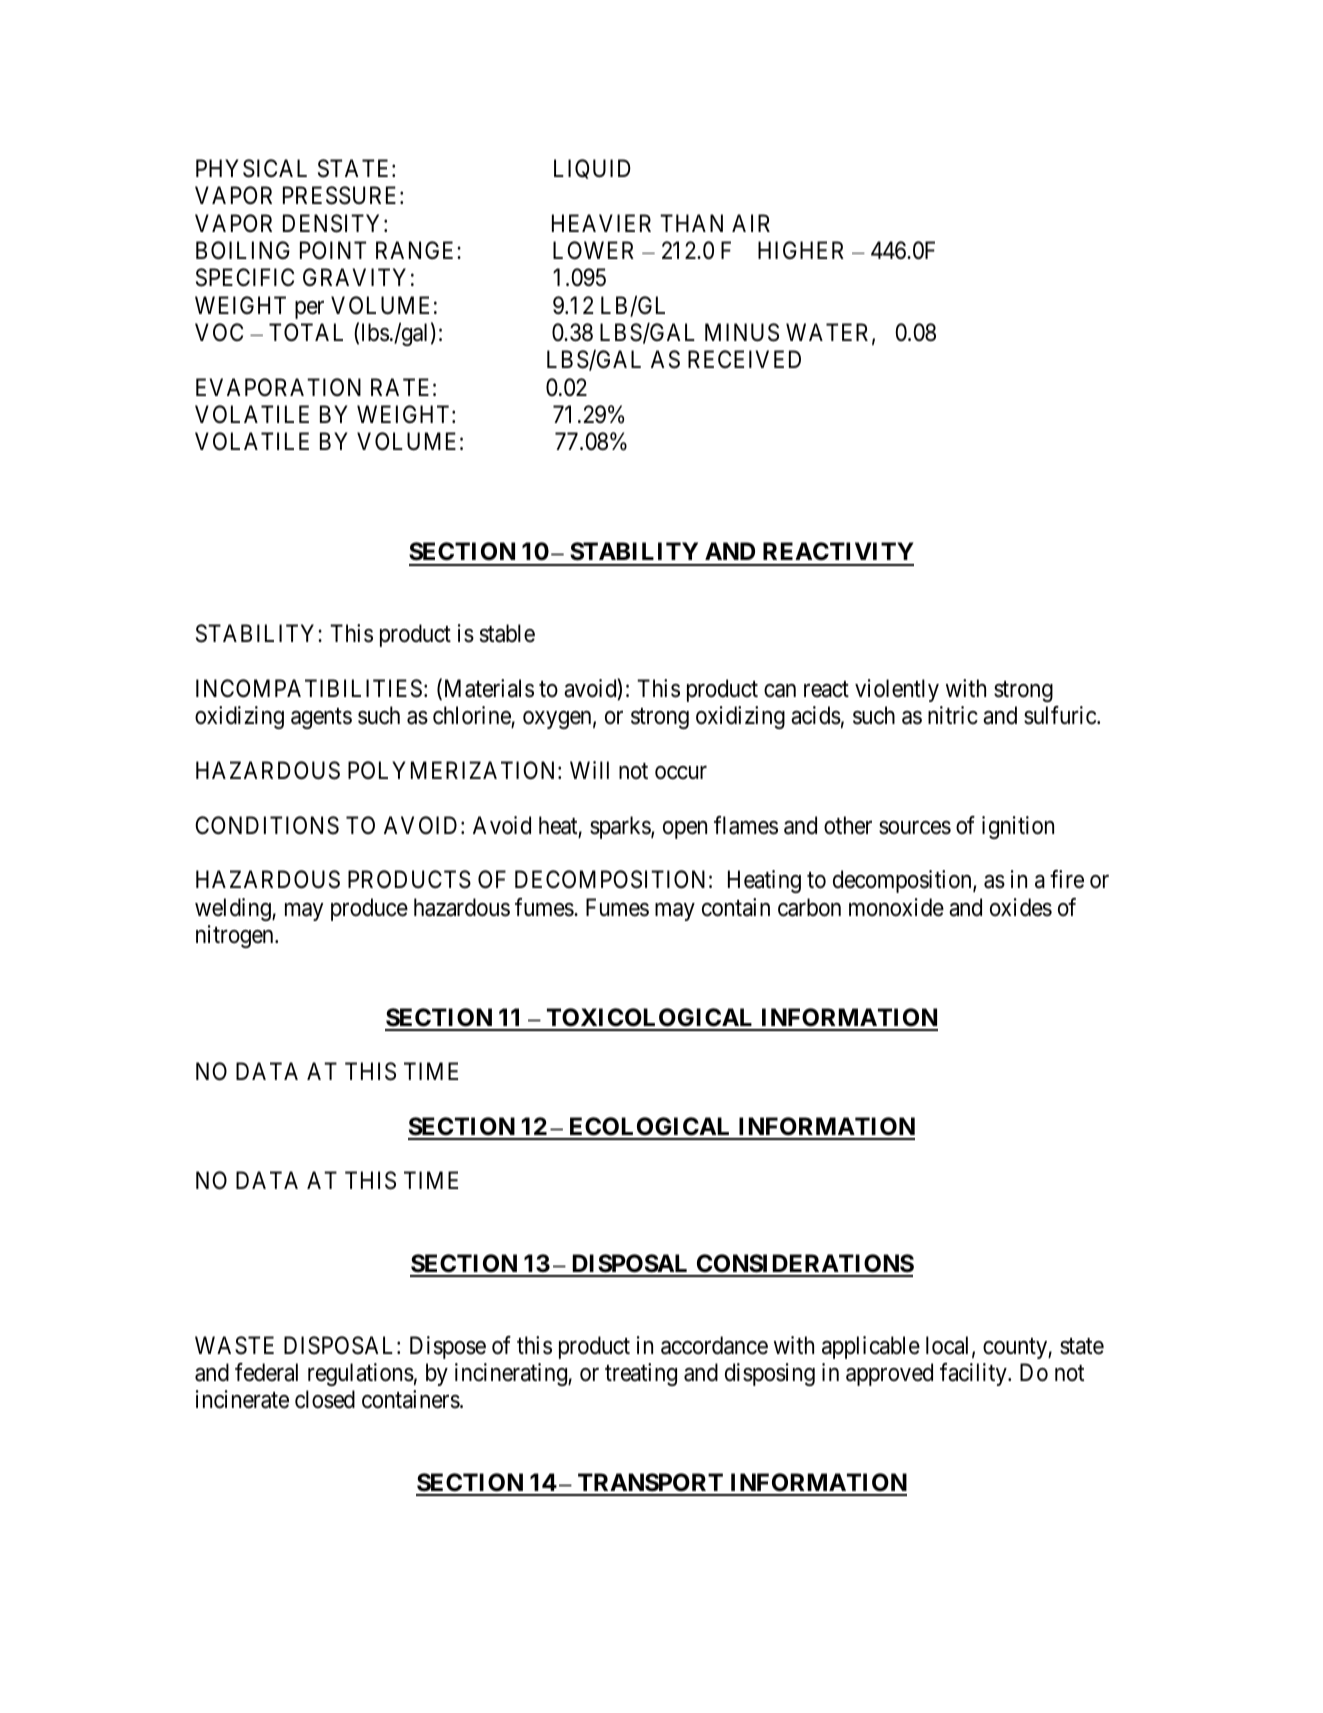  Describe the element at coordinates (333, 250) in the screenshot. I see `POINT` at that location.
